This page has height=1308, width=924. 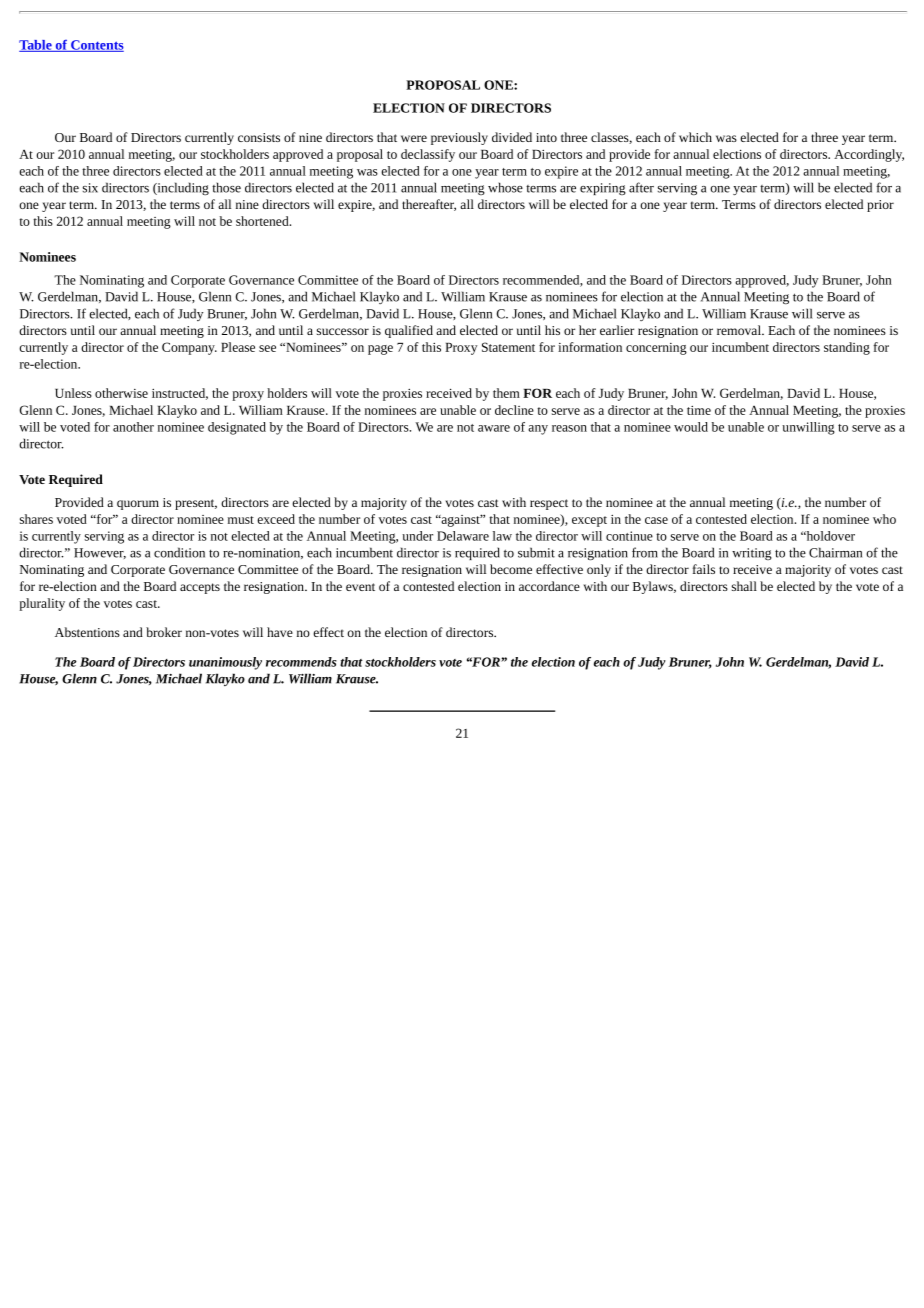 I want to click on case, so click(x=656, y=520).
